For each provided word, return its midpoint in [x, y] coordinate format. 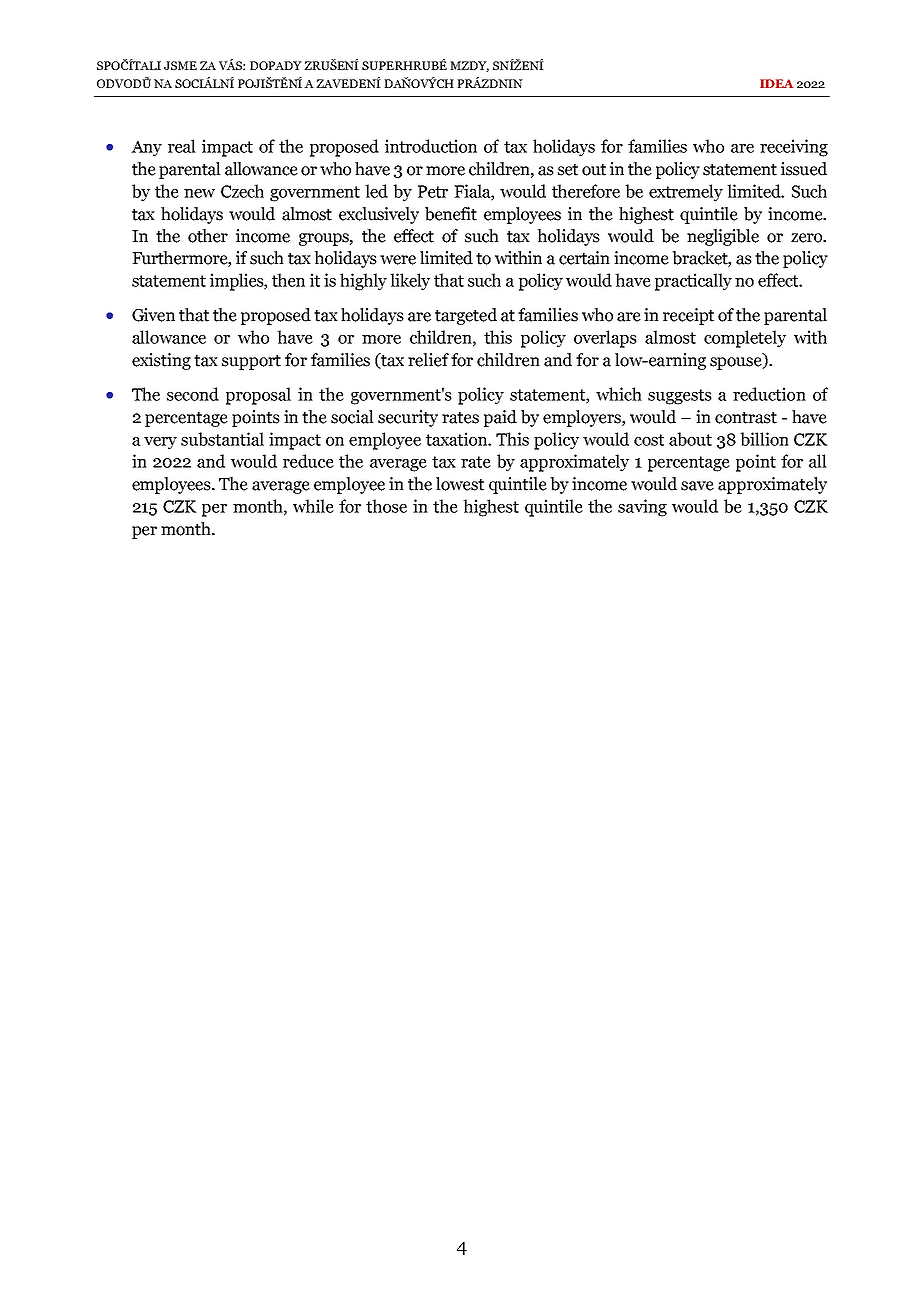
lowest [460, 484]
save [697, 486]
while [313, 506]
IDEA [776, 83]
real [182, 146]
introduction [431, 146]
